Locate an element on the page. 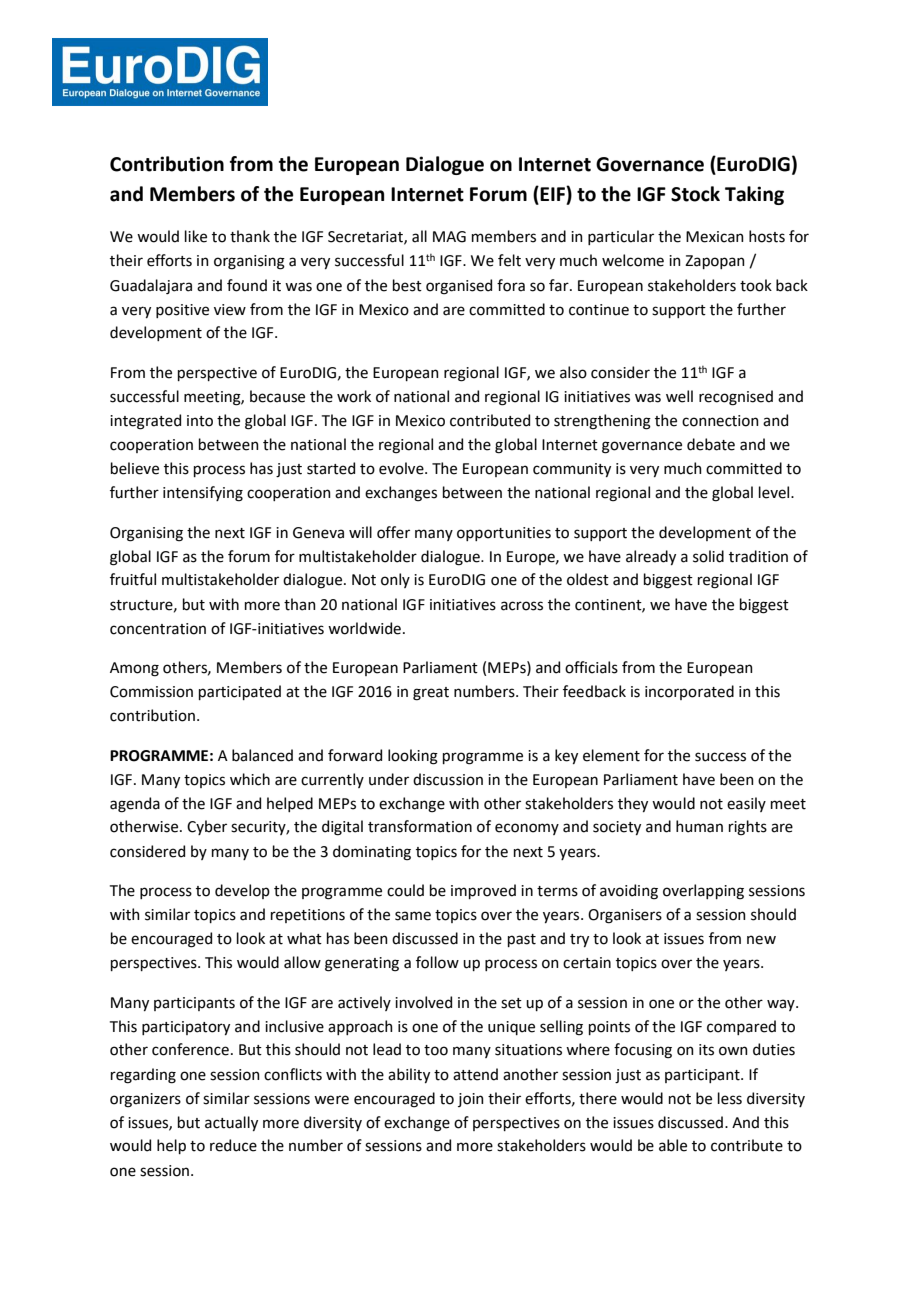 The height and width of the image is (1308, 924). like is located at coordinates (196, 236).
